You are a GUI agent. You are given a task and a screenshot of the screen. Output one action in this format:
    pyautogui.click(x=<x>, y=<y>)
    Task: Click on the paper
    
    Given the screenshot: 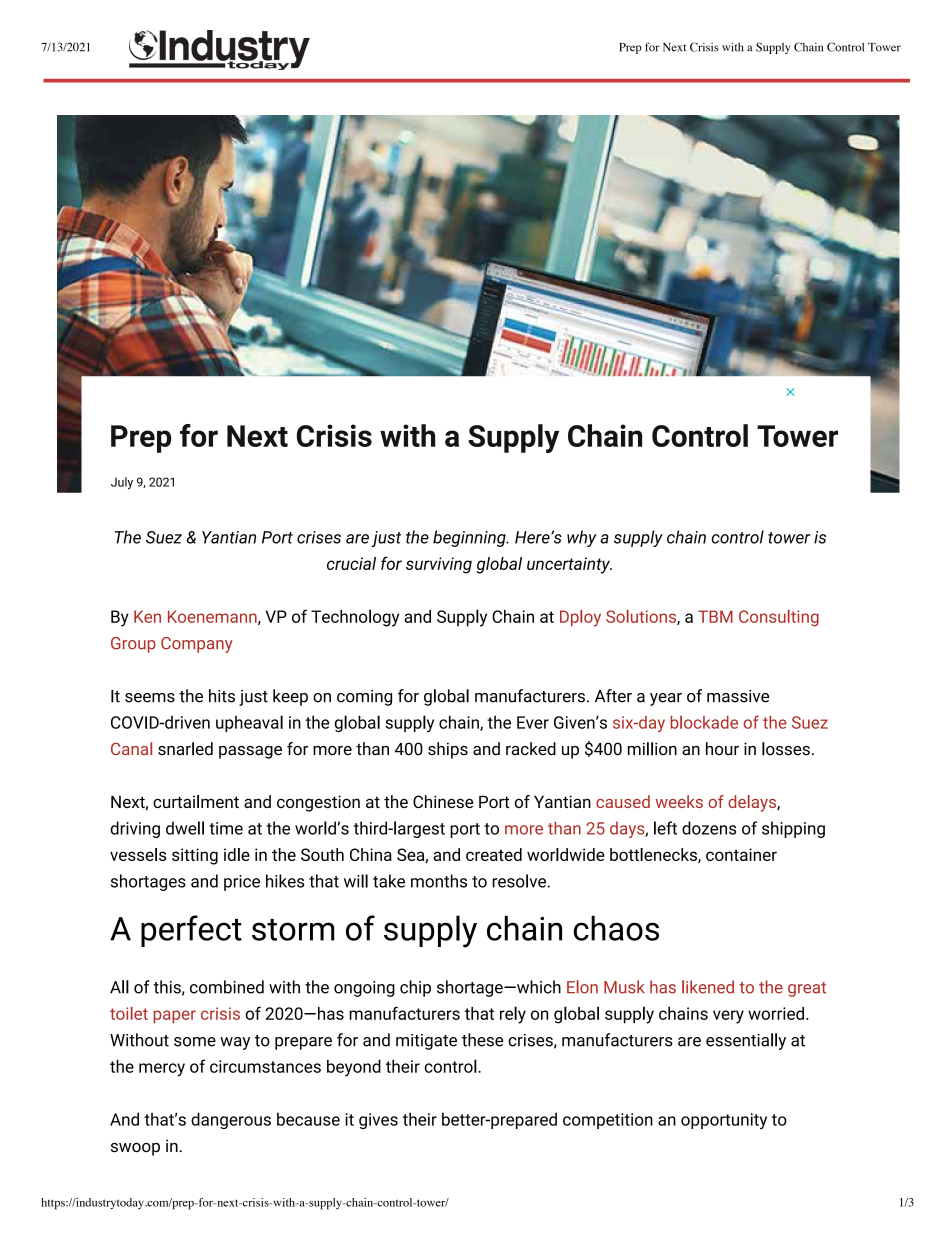 What is the action you would take?
    pyautogui.click(x=174, y=1016)
